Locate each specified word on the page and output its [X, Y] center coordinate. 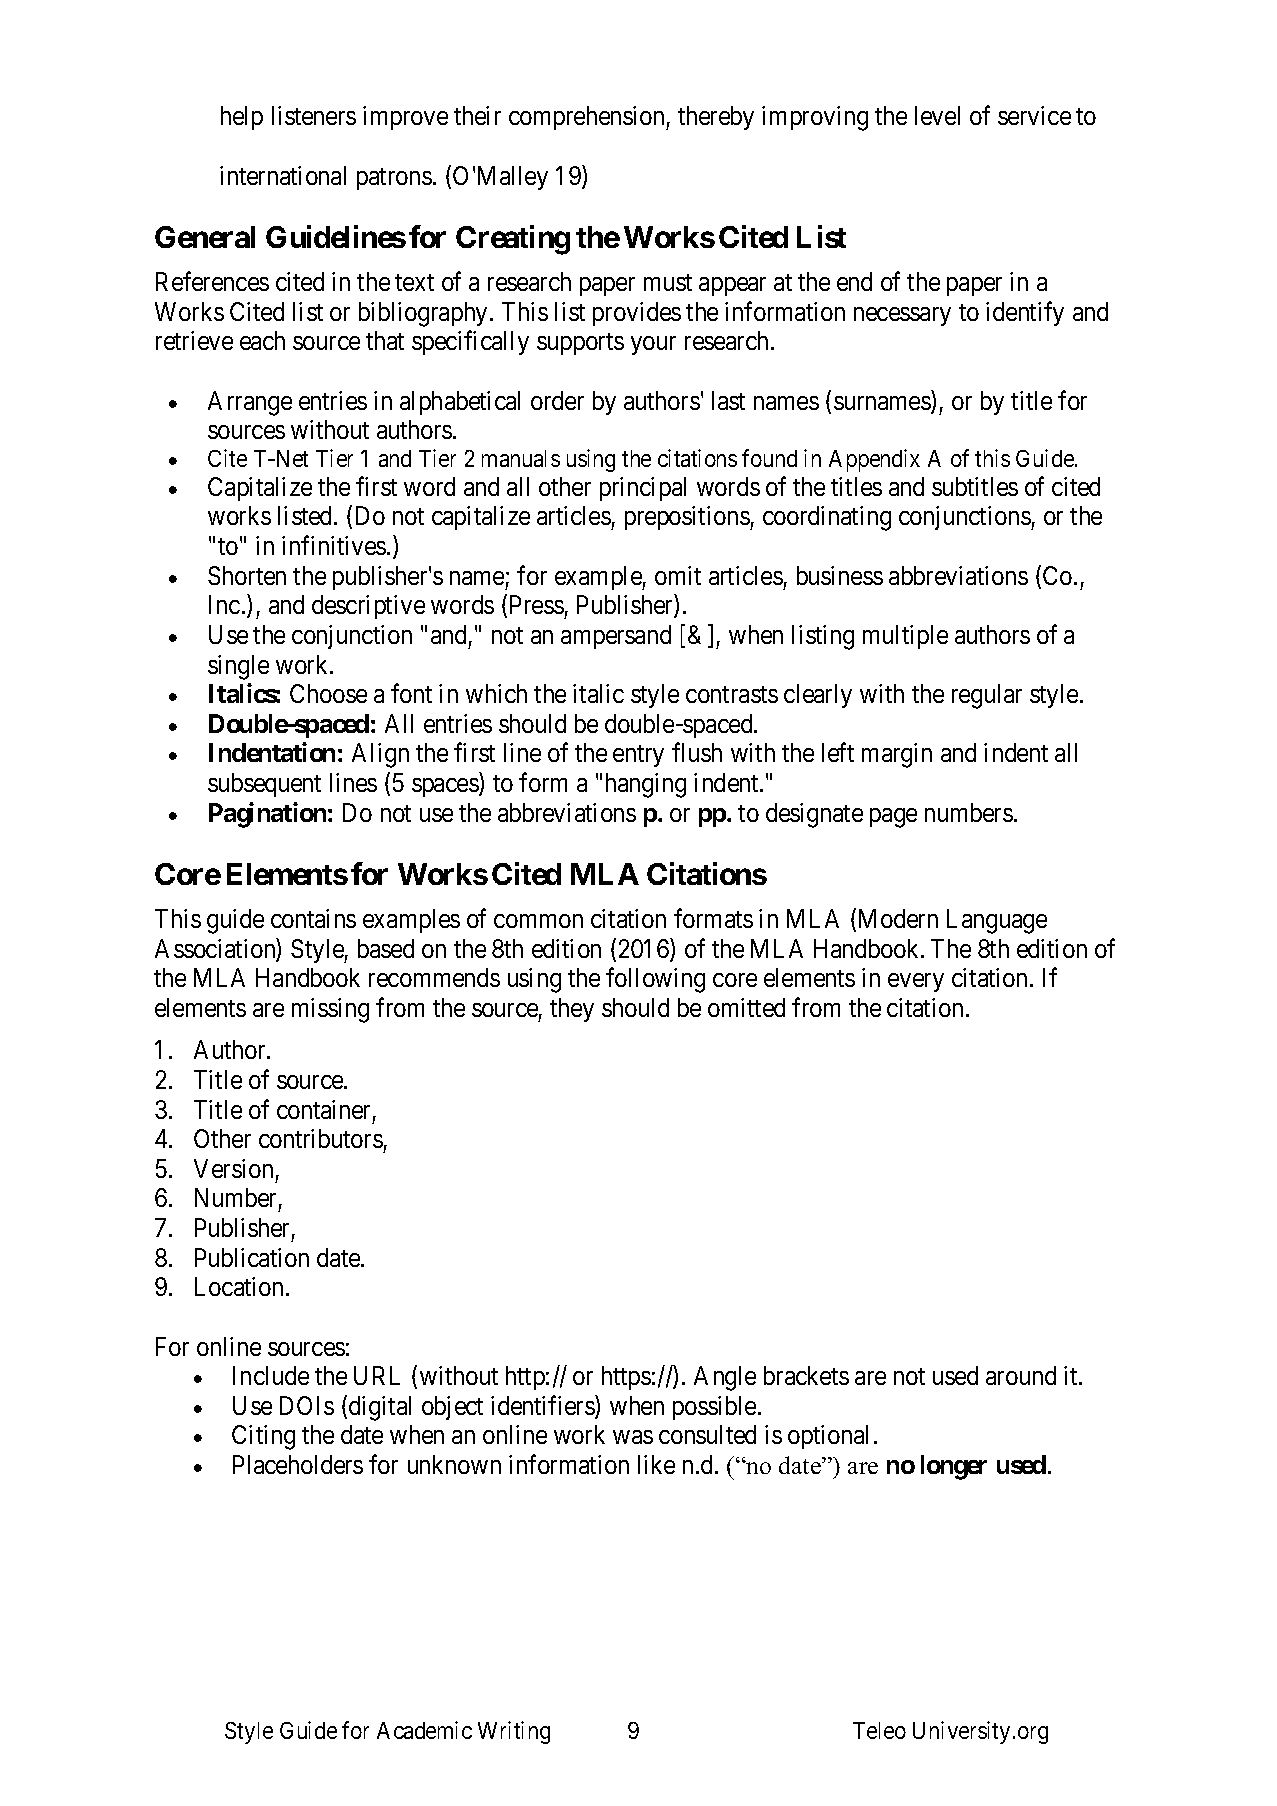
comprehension [588, 118]
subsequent [264, 785]
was [633, 1437]
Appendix [874, 460]
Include [271, 1375]
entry [638, 756]
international [283, 175]
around [1021, 1375]
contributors [321, 1138]
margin [897, 755]
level [937, 115]
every [916, 983]
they [572, 1010]
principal [643, 489]
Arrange [250, 403]
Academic [424, 1730]
